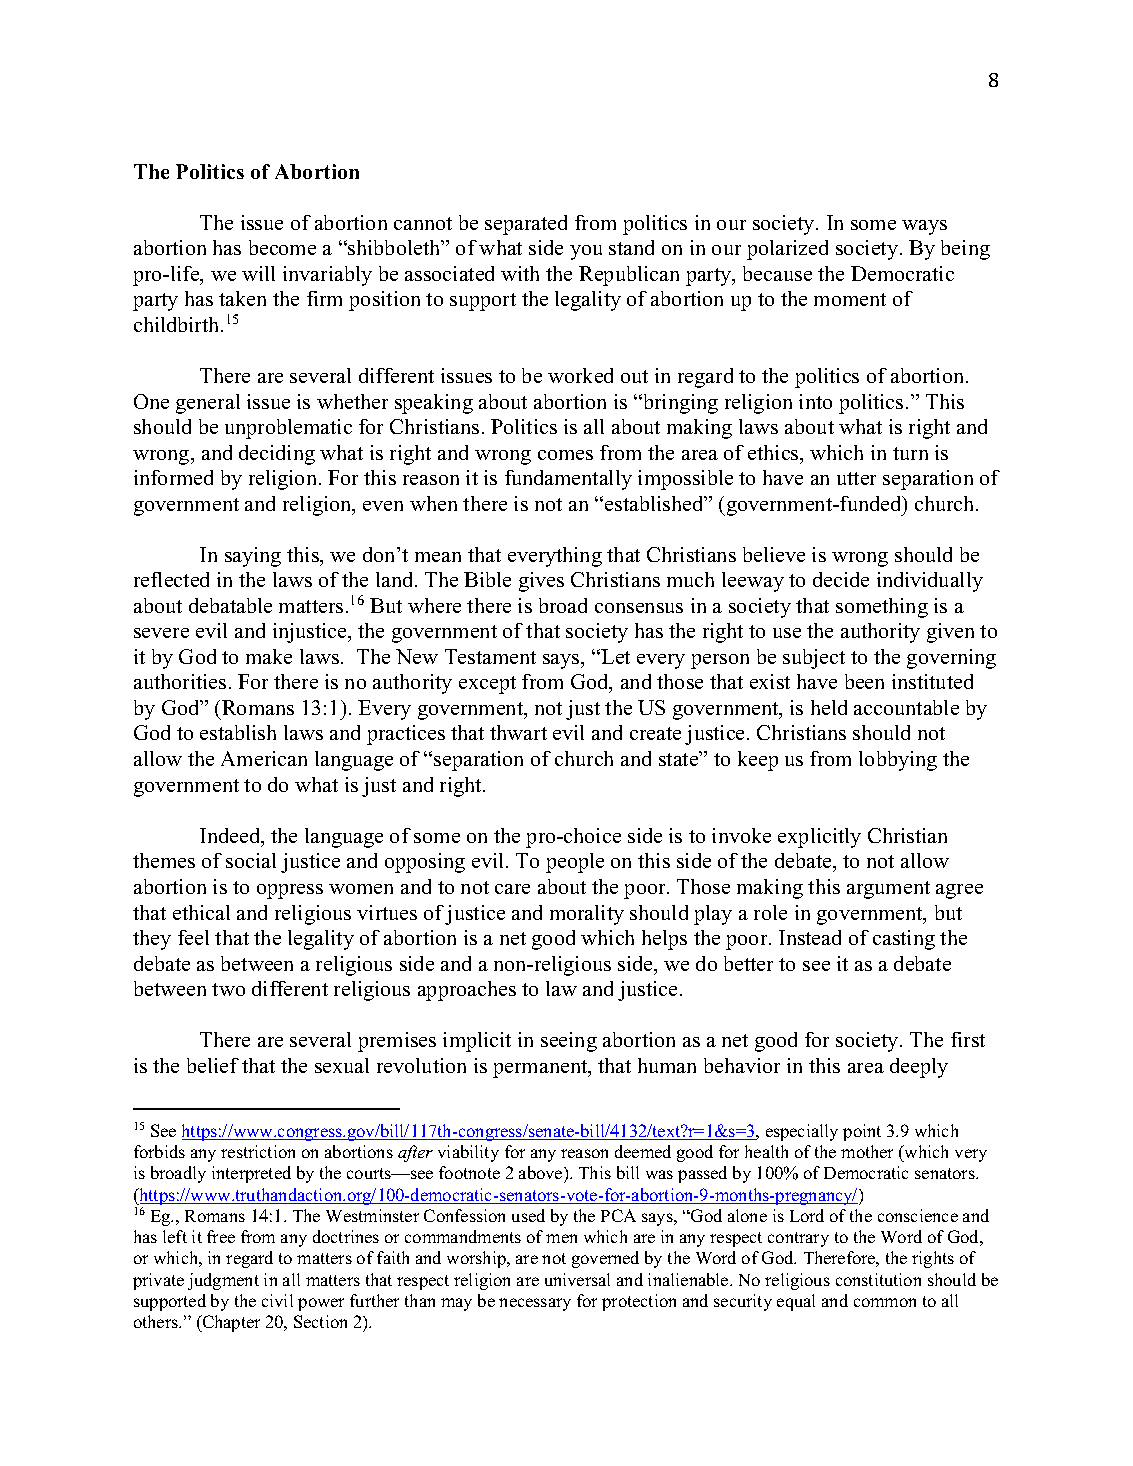 The height and width of the page is (1466, 1133). I want to click on moment, so click(850, 299).
